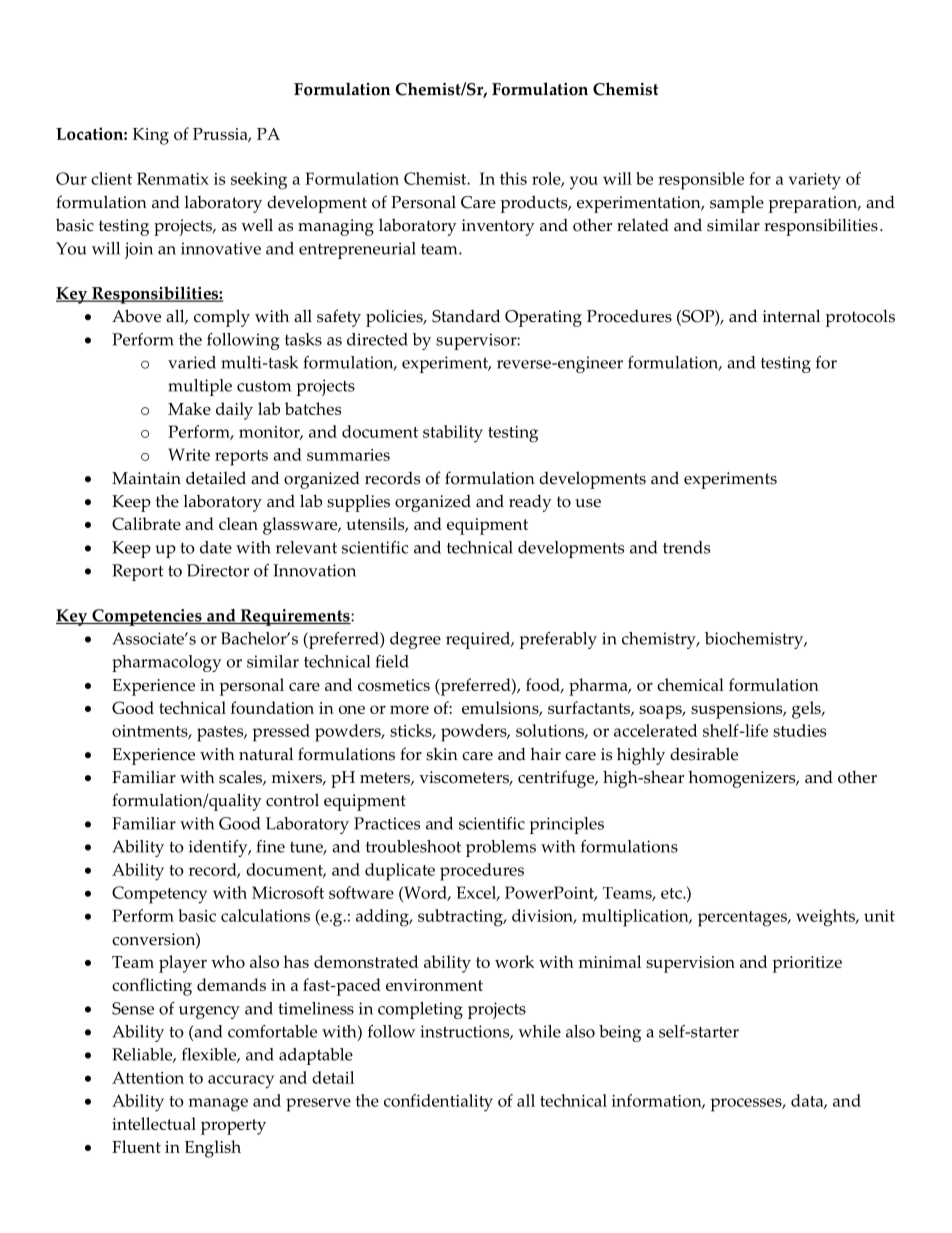 Image resolution: width=952 pixels, height=1233 pixels. Describe the element at coordinates (154, 1123) in the screenshot. I see `intellectual` at that location.
